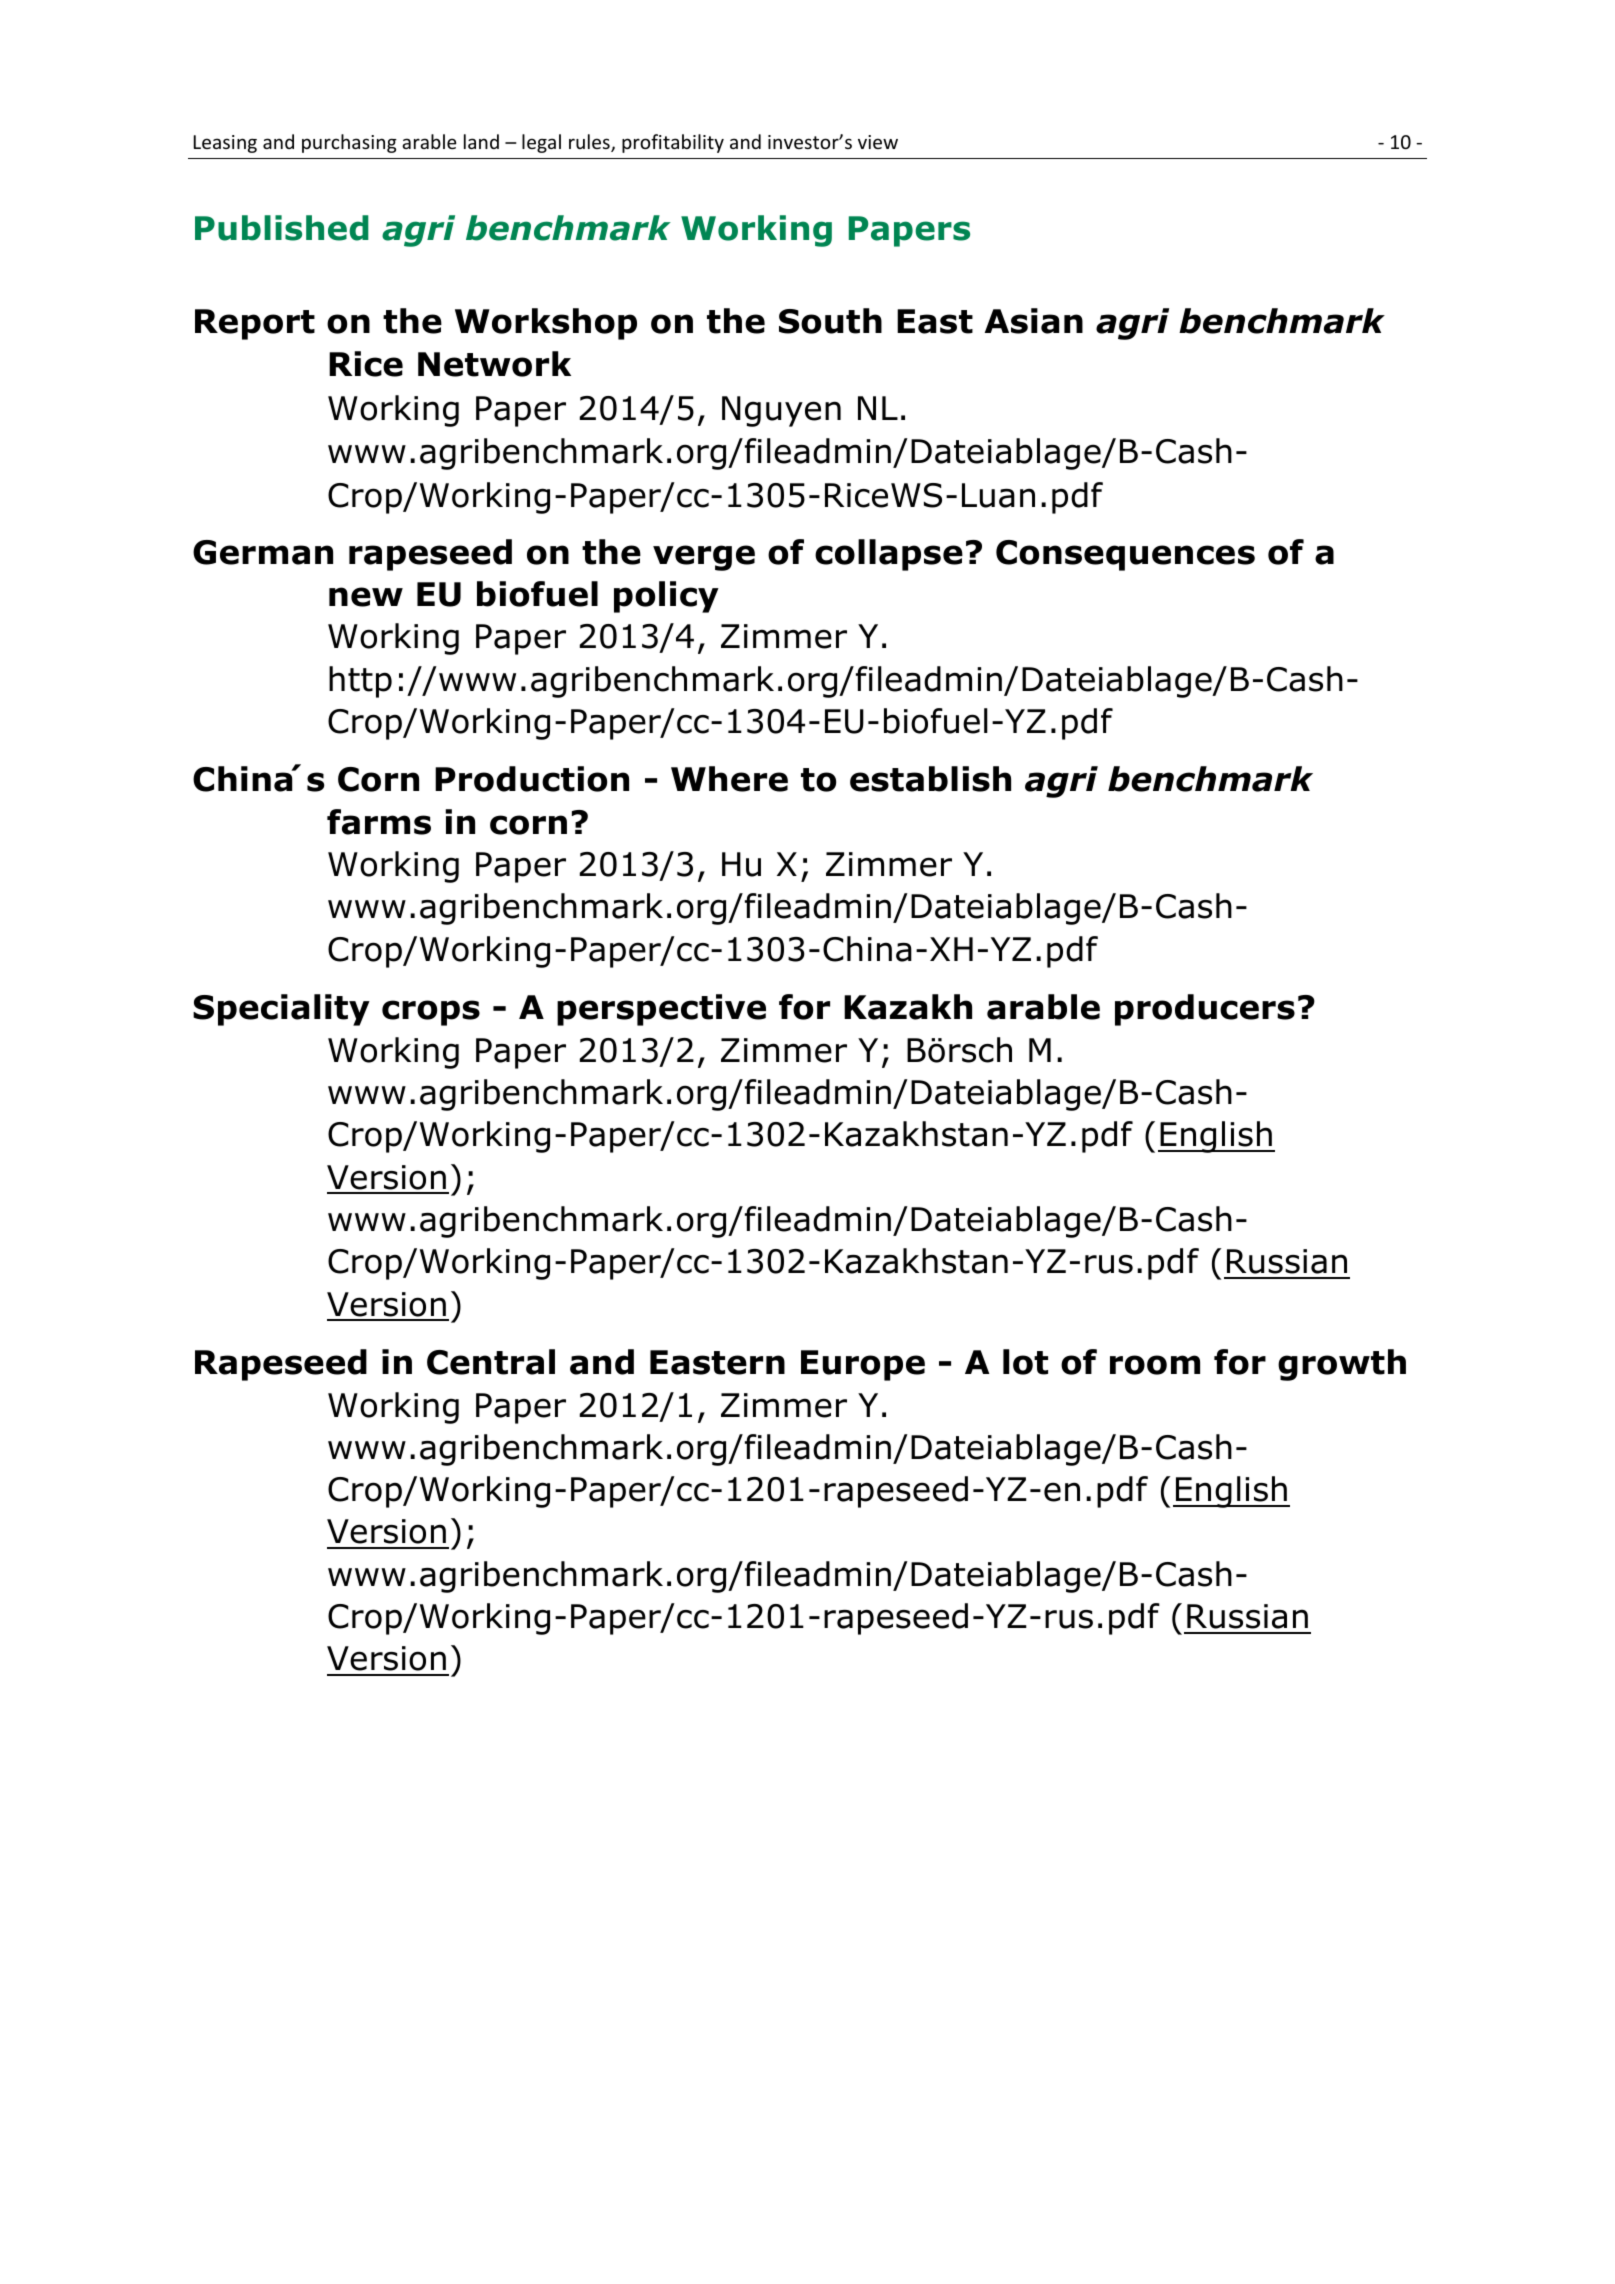  What do you see at coordinates (366, 597) in the screenshot?
I see `new` at bounding box center [366, 597].
